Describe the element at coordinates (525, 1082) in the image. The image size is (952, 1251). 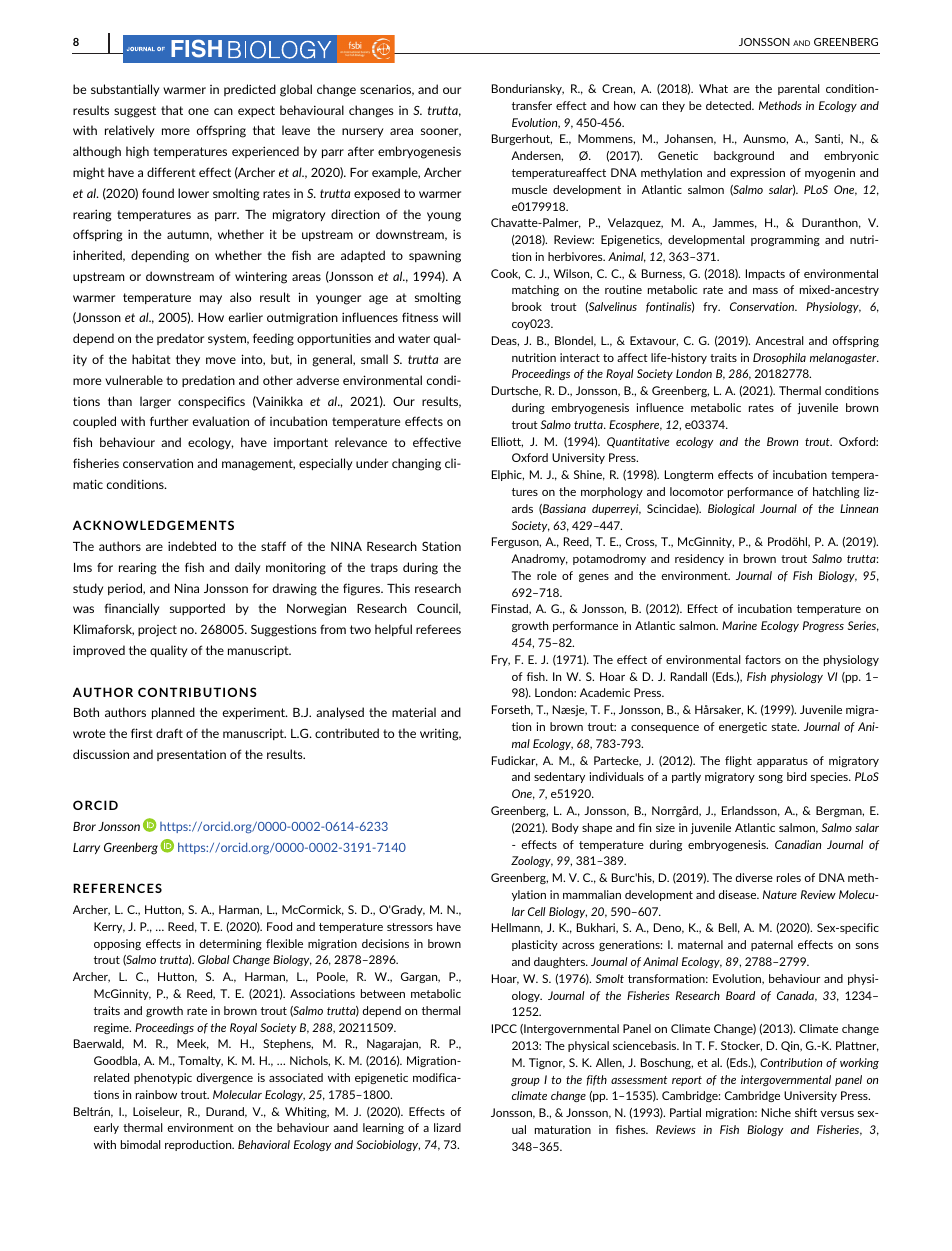
I see `group` at that location.
